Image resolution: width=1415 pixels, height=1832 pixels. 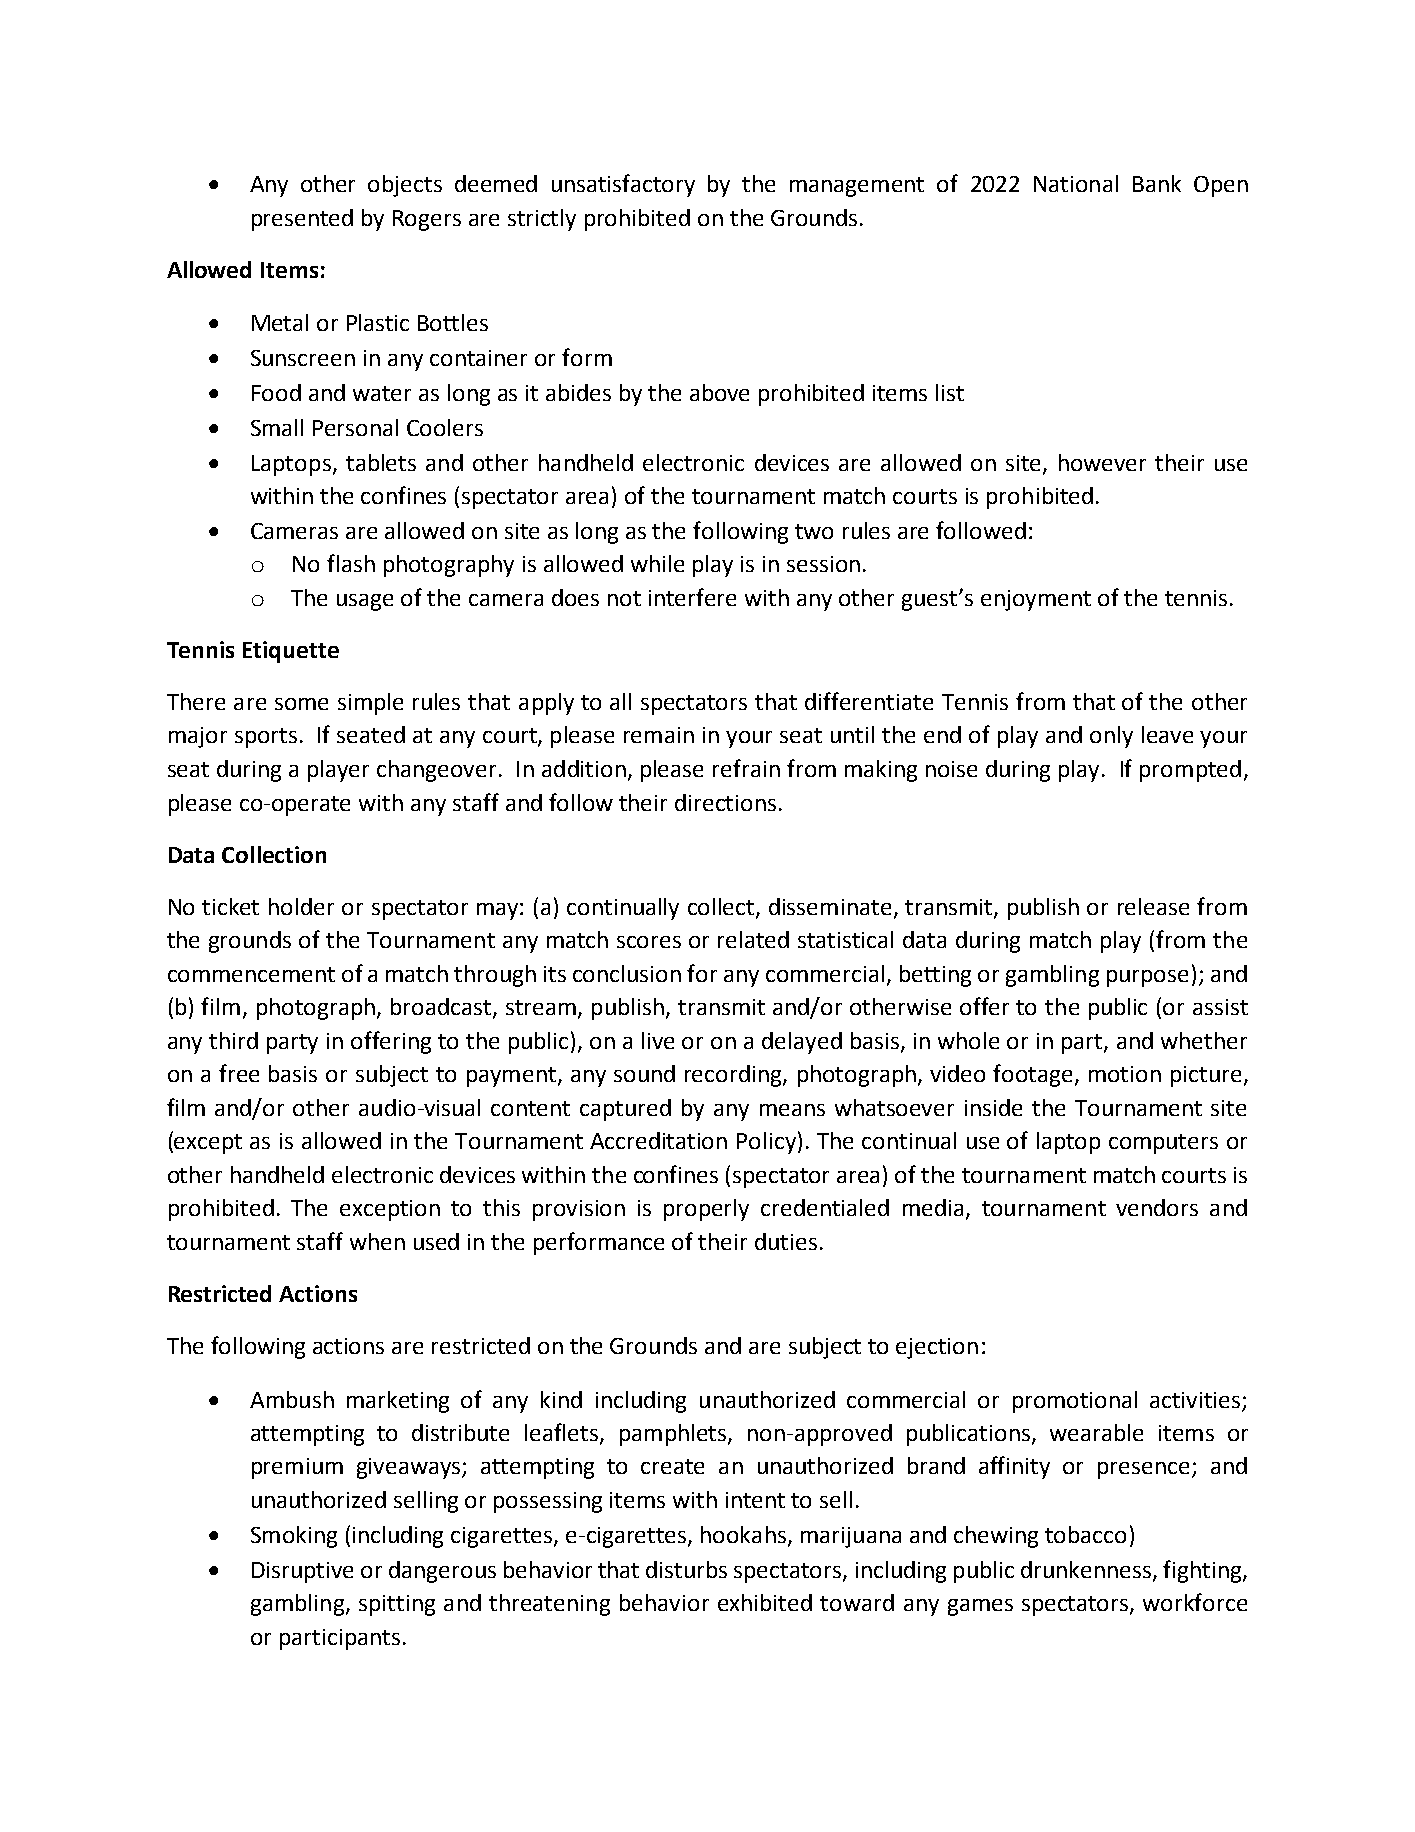 What do you see at coordinates (1153, 906) in the screenshot?
I see `release` at bounding box center [1153, 906].
